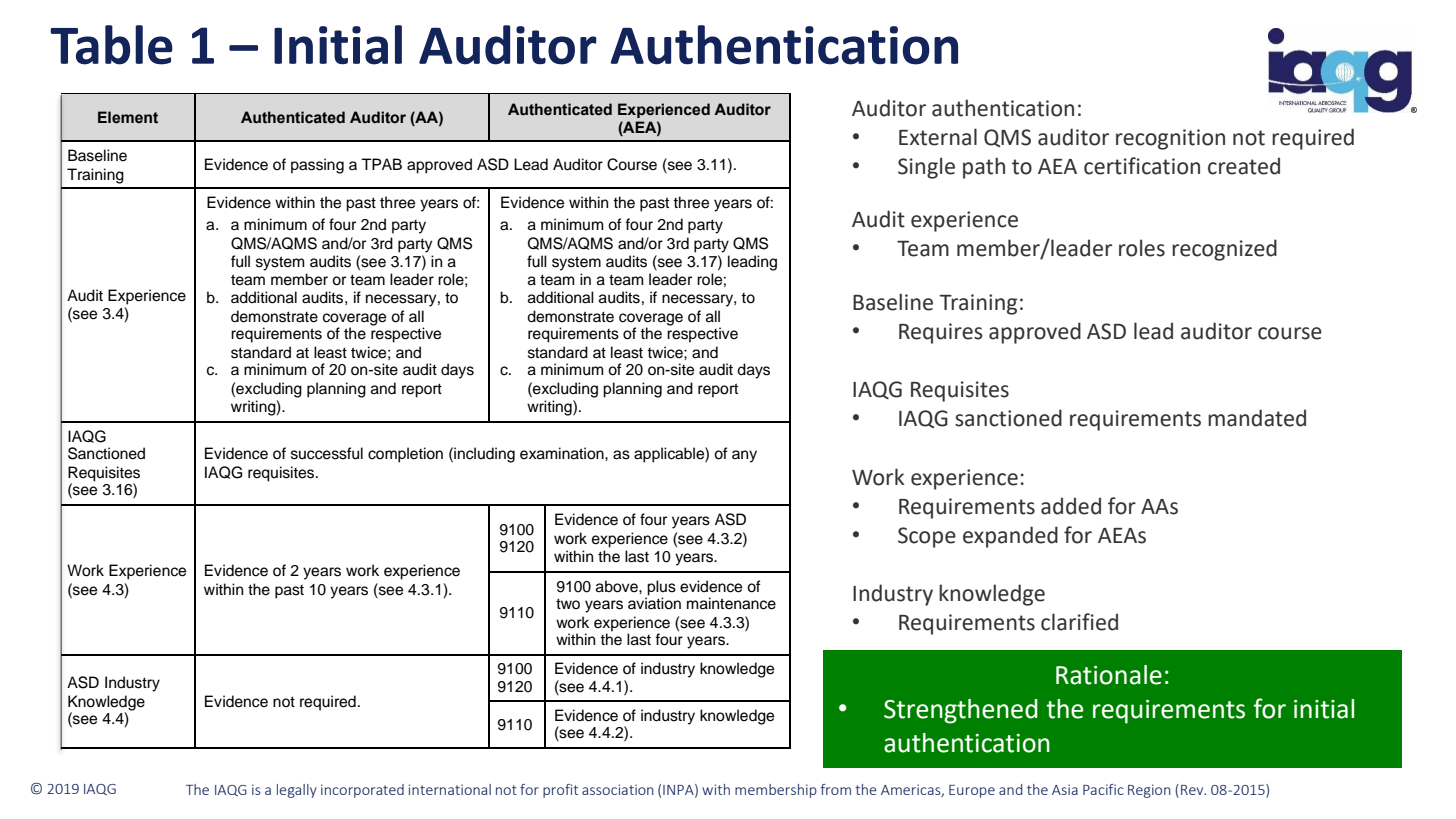 This document has width=1456, height=819. Describe the element at coordinates (618, 789) in the document. I see `association` at that location.
